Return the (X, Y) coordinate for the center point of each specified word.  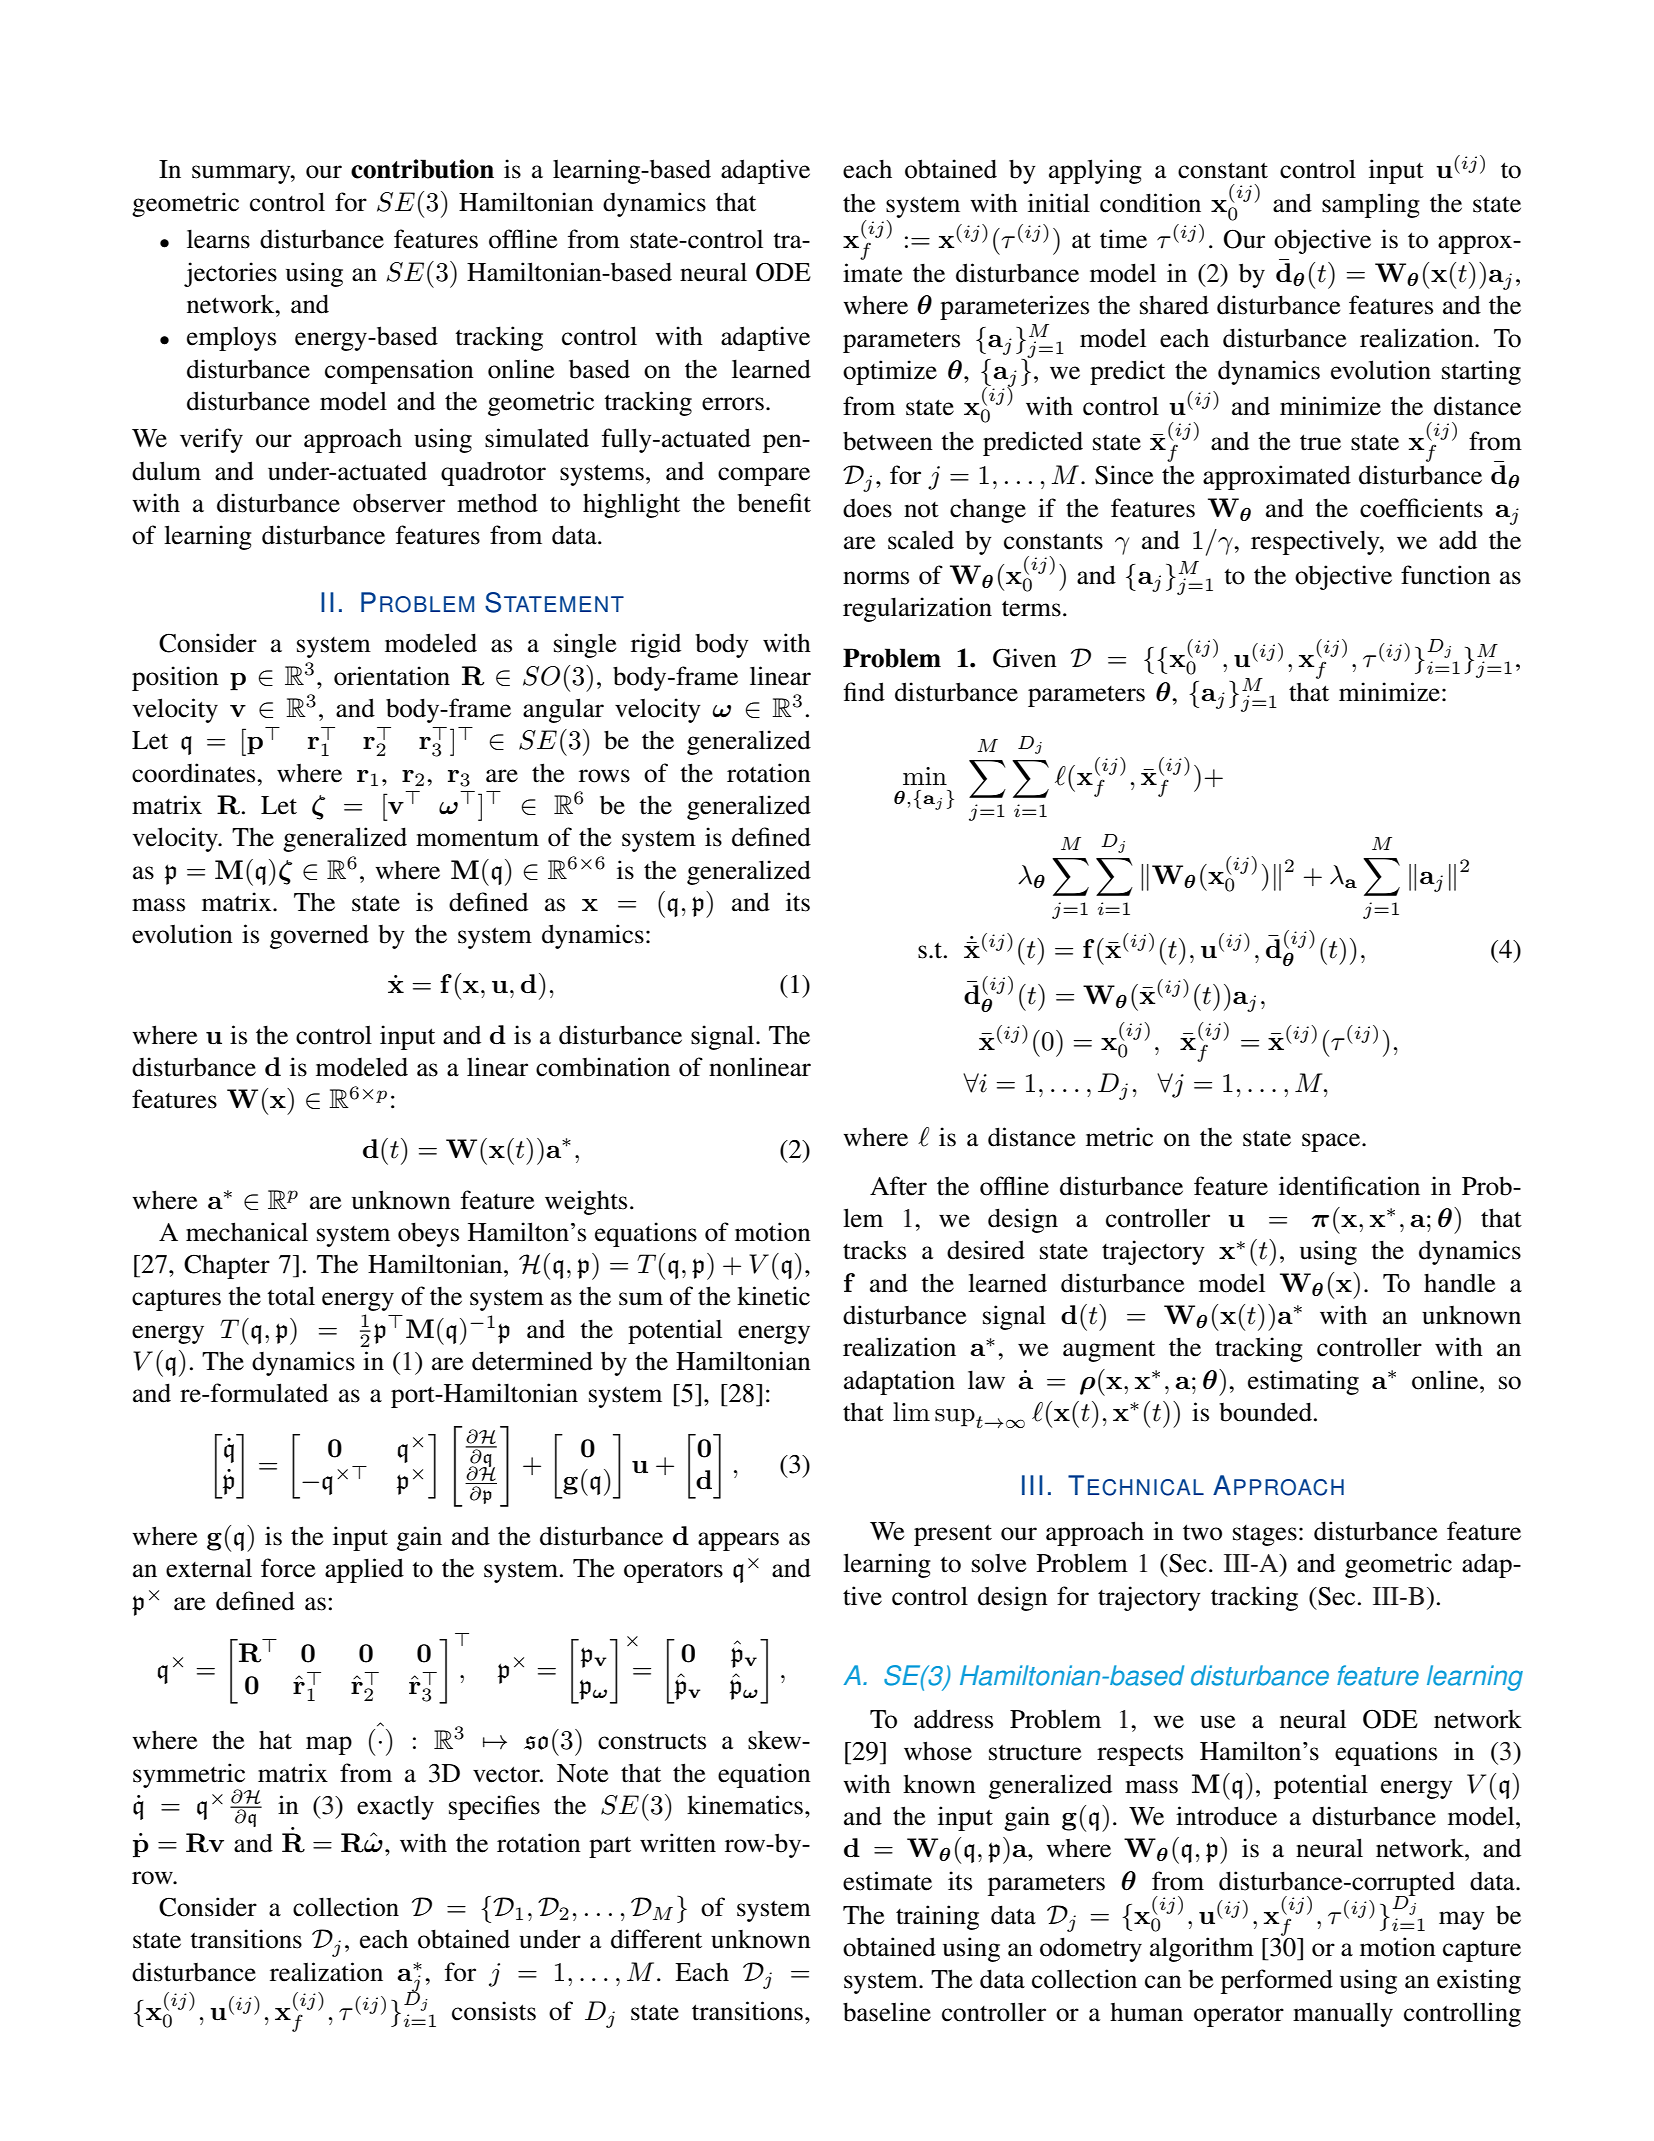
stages (1265, 1535)
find (864, 692)
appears (738, 1541)
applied (364, 1570)
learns (218, 239)
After (898, 1186)
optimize (890, 372)
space (1332, 1142)
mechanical (247, 1232)
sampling (1371, 205)
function (1446, 575)
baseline (887, 2012)
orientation (392, 676)
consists (494, 2011)
